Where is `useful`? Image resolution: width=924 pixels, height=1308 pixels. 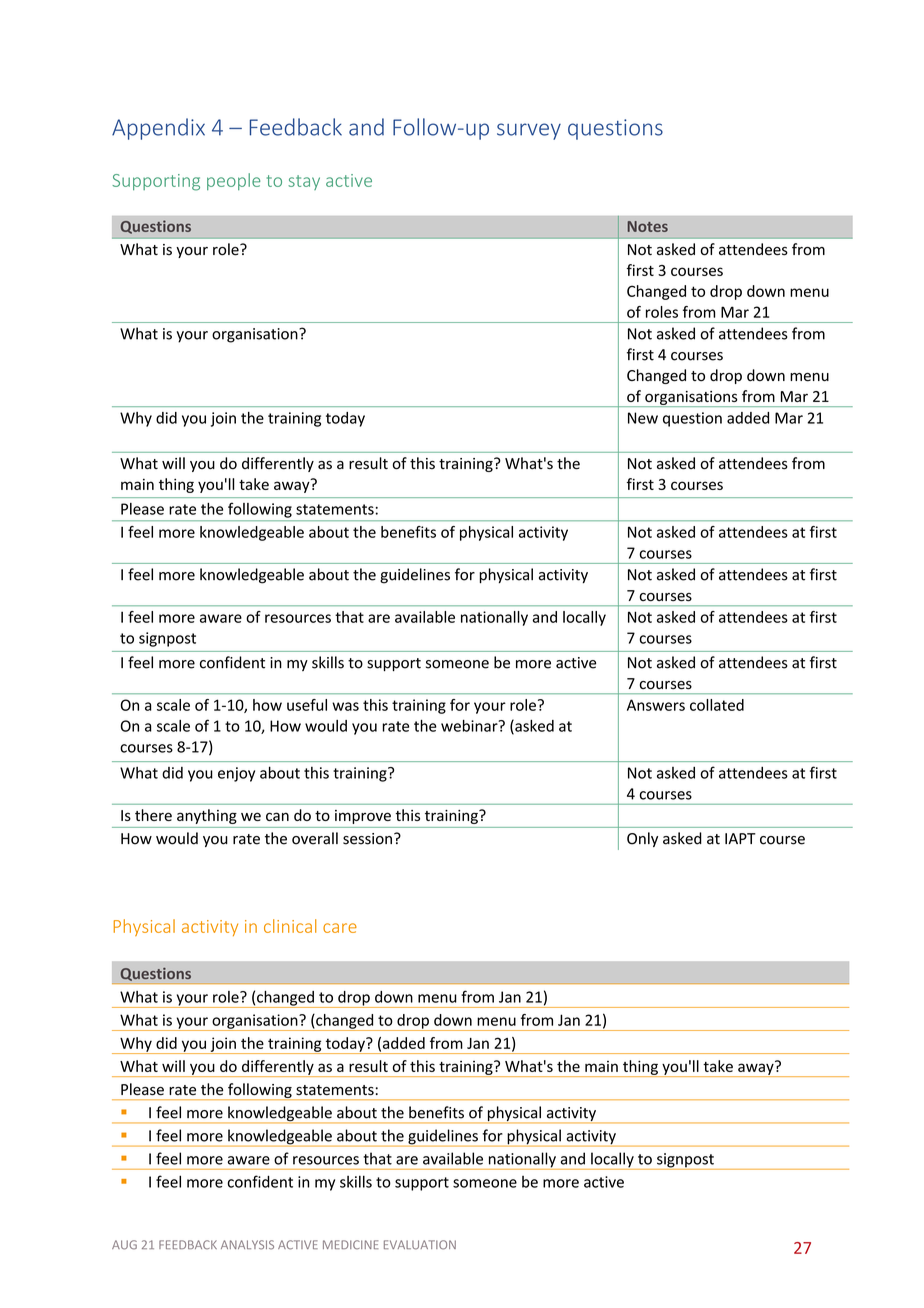
useful is located at coordinates (307, 705).
